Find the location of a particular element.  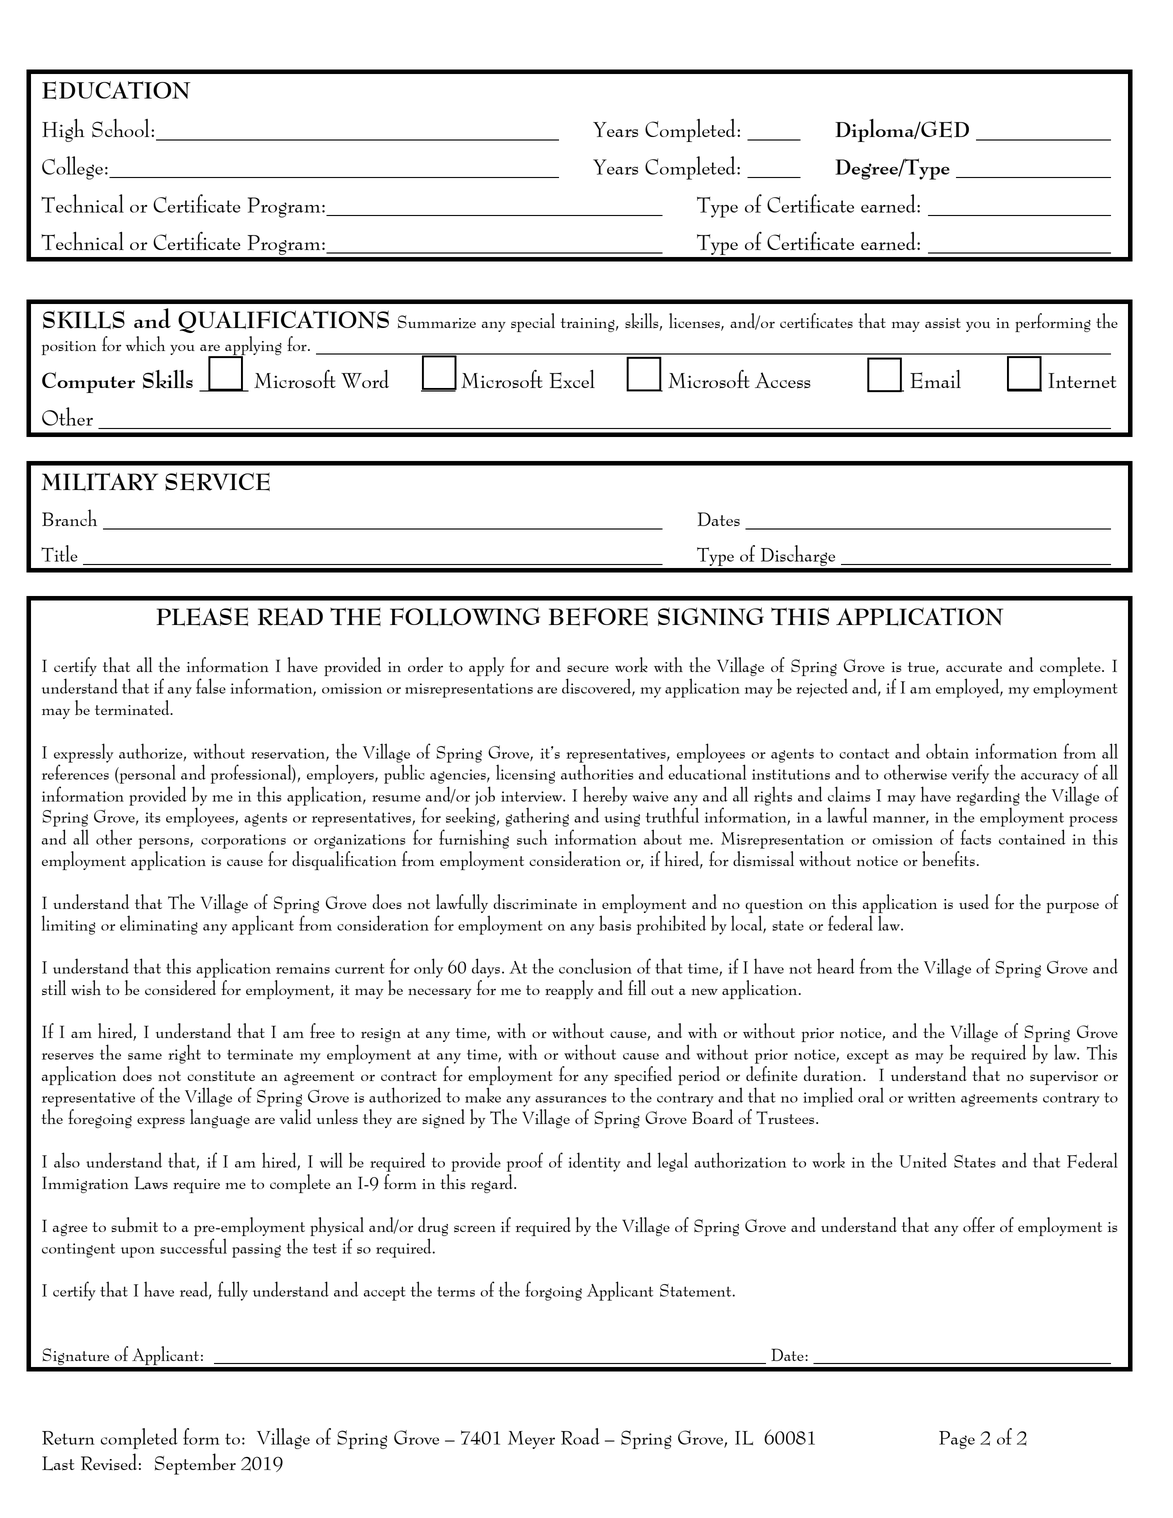

corporations is located at coordinates (243, 841).
